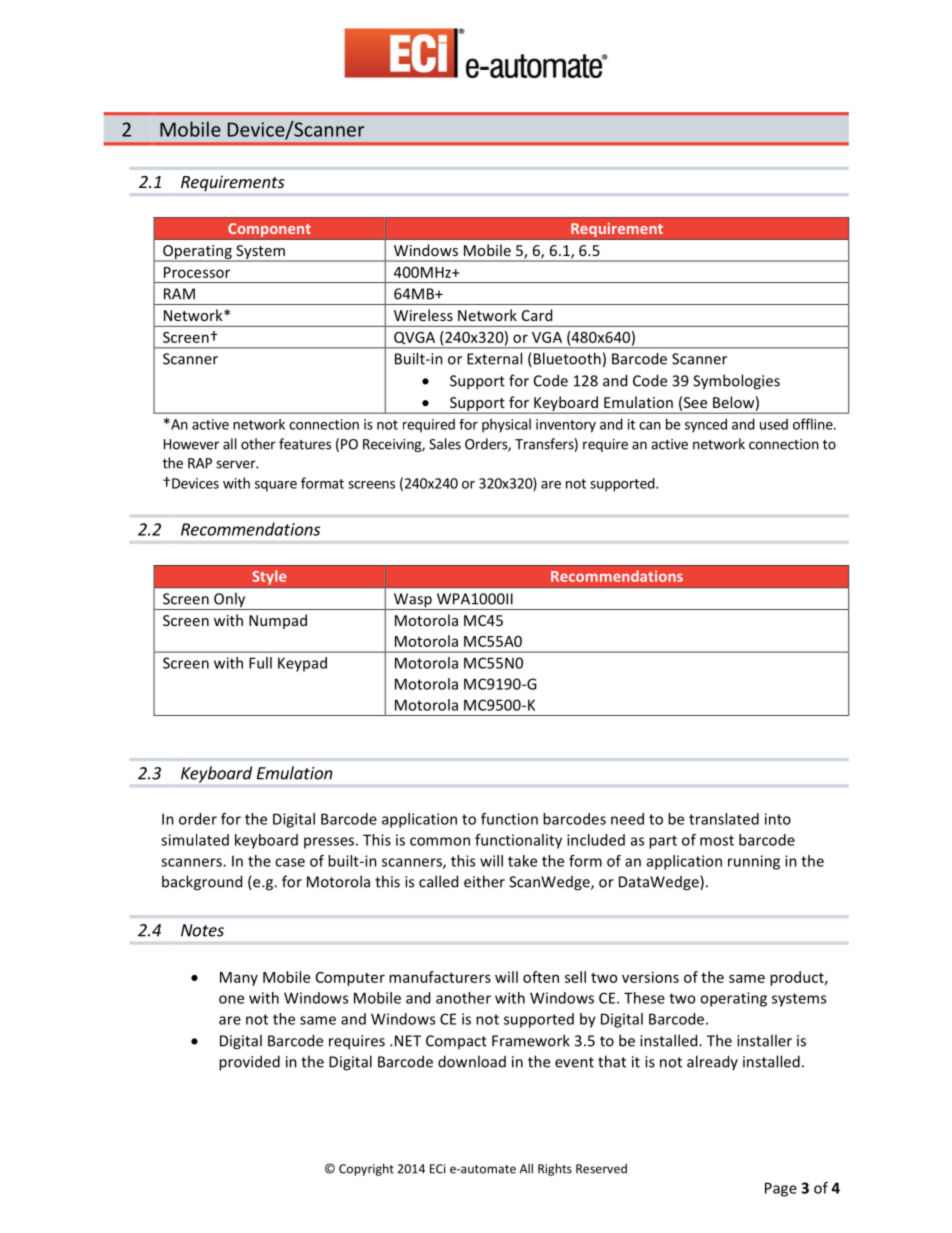 The width and height of the screenshot is (952, 1233). What do you see at coordinates (724, 819) in the screenshot?
I see `translated` at bounding box center [724, 819].
